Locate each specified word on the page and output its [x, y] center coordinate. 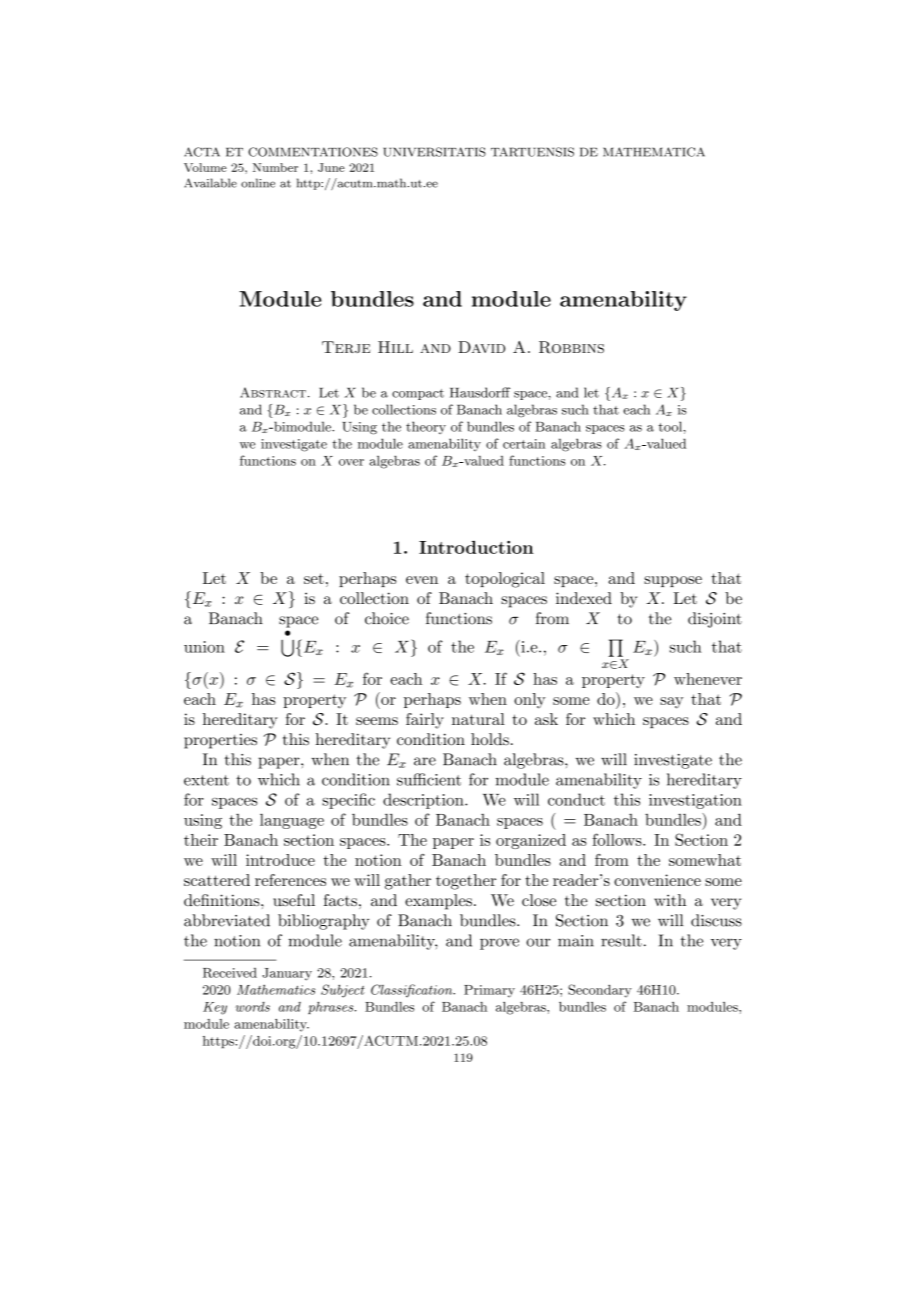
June [331, 167]
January [287, 974]
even [422, 580]
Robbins [571, 347]
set [314, 578]
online [258, 183]
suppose [673, 581]
